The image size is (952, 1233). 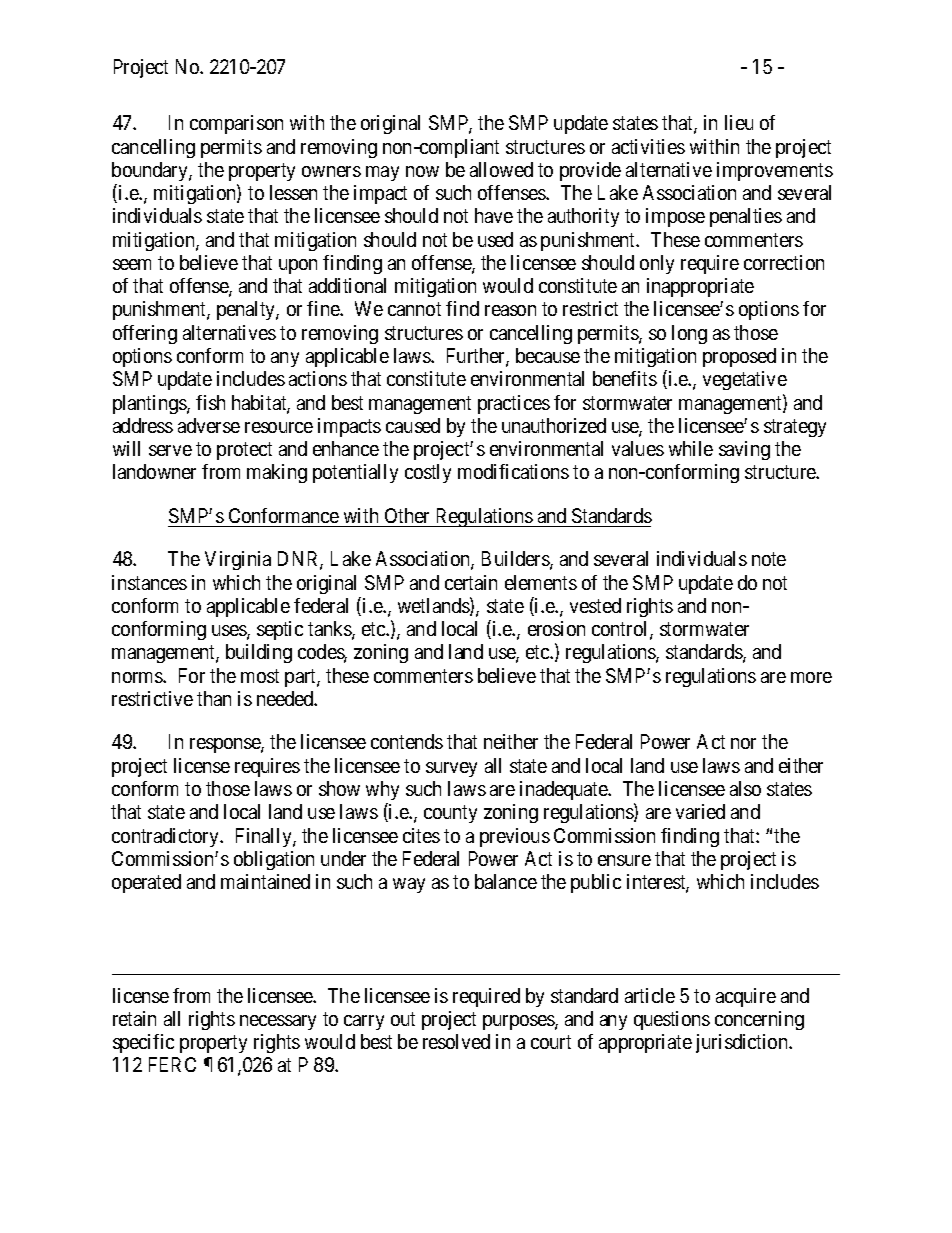 What do you see at coordinates (428, 473) in the document?
I see `costly` at bounding box center [428, 473].
